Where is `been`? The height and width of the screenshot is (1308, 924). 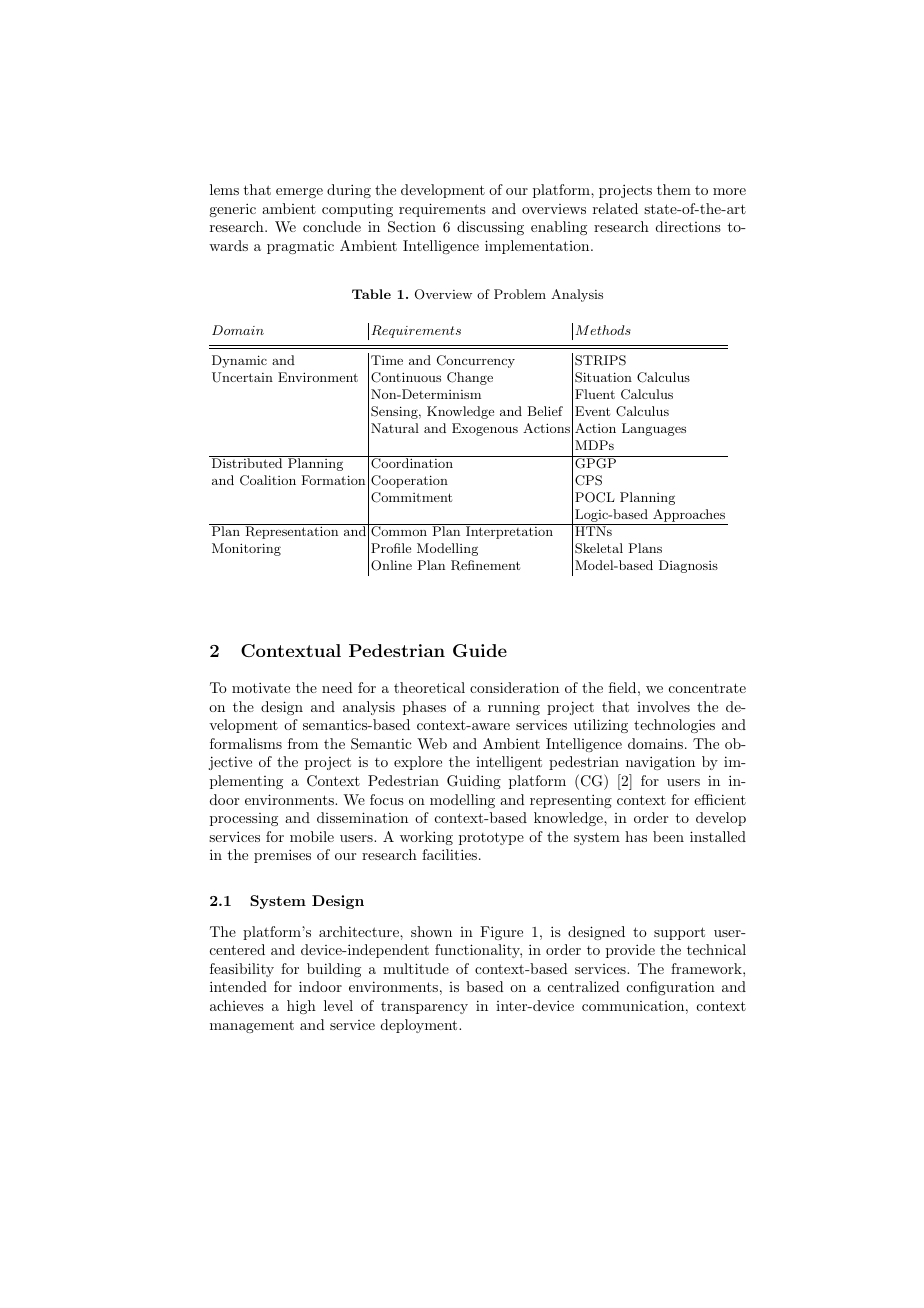 been is located at coordinates (668, 836).
